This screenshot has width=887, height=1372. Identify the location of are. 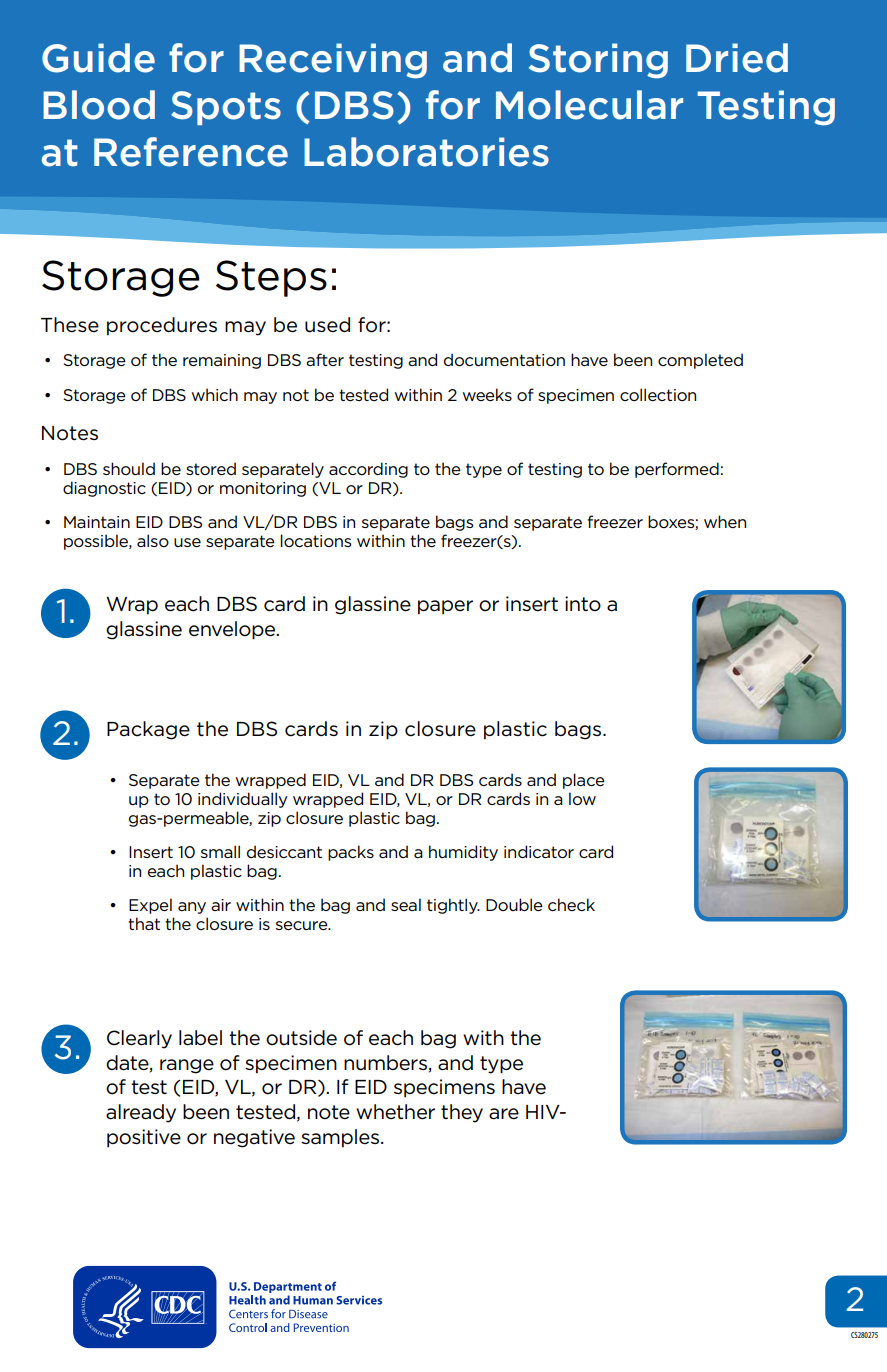
(504, 1114).
